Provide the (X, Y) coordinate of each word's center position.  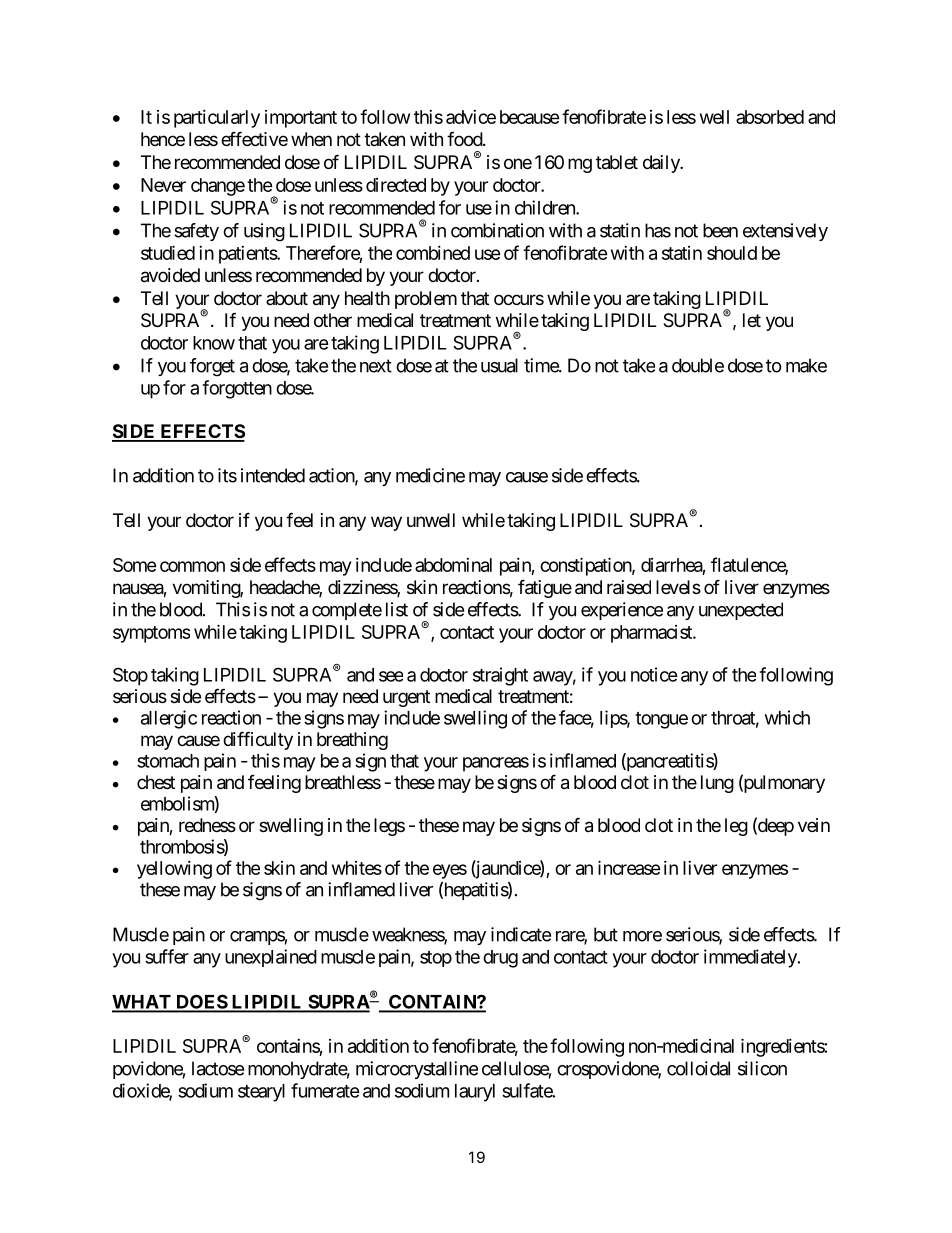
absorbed (770, 117)
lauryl (475, 1093)
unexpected (741, 611)
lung (717, 784)
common (192, 566)
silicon (762, 1068)
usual (499, 365)
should (732, 253)
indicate (521, 934)
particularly (217, 119)
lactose (218, 1068)
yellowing (174, 870)
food (465, 138)
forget (212, 367)
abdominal (453, 565)
